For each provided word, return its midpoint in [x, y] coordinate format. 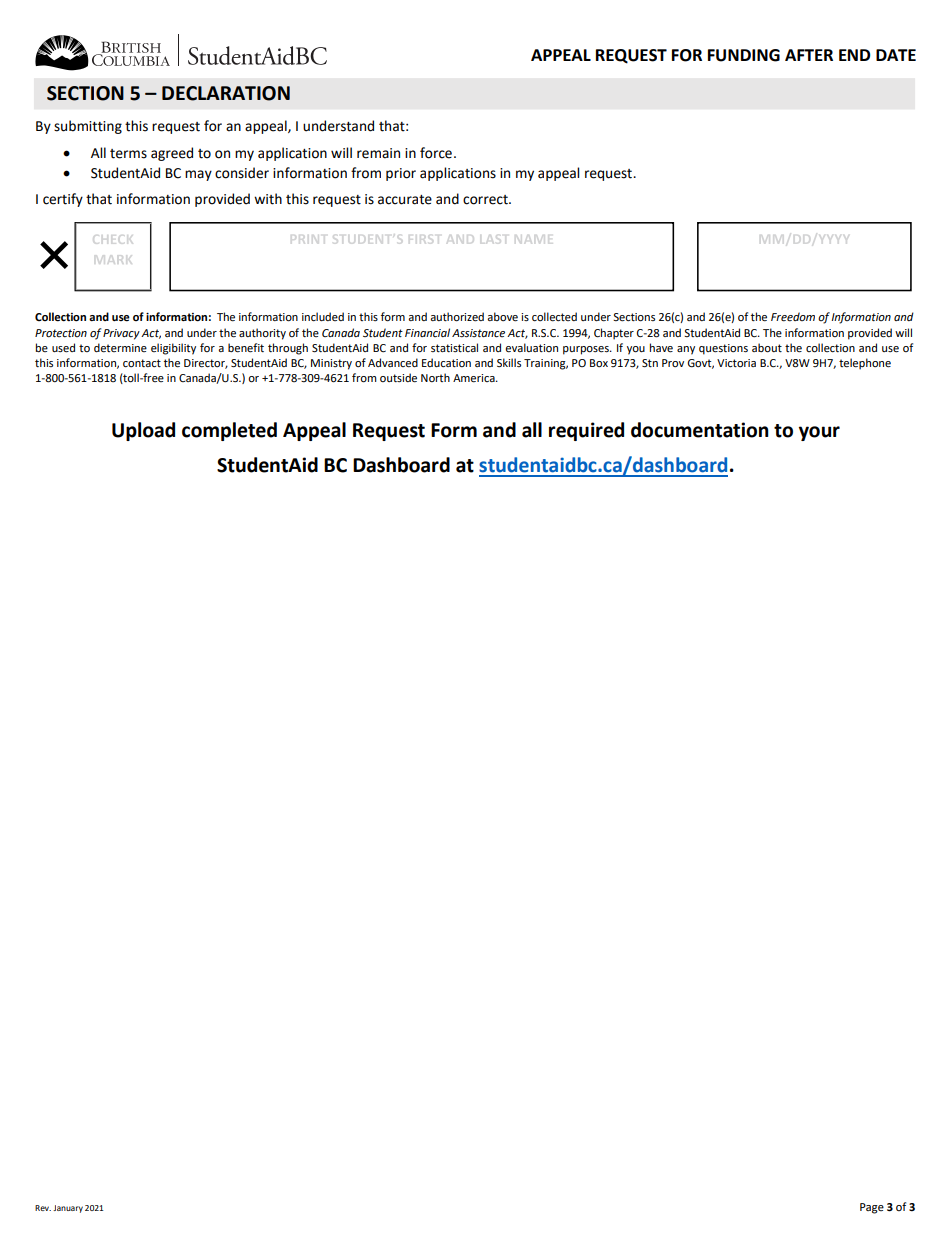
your [819, 433]
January [68, 1209]
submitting [88, 127]
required [586, 431]
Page [872, 1208]
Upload [143, 431]
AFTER [809, 55]
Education [446, 362]
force [436, 153]
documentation [700, 430]
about [767, 348]
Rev [43, 1208]
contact [142, 363]
